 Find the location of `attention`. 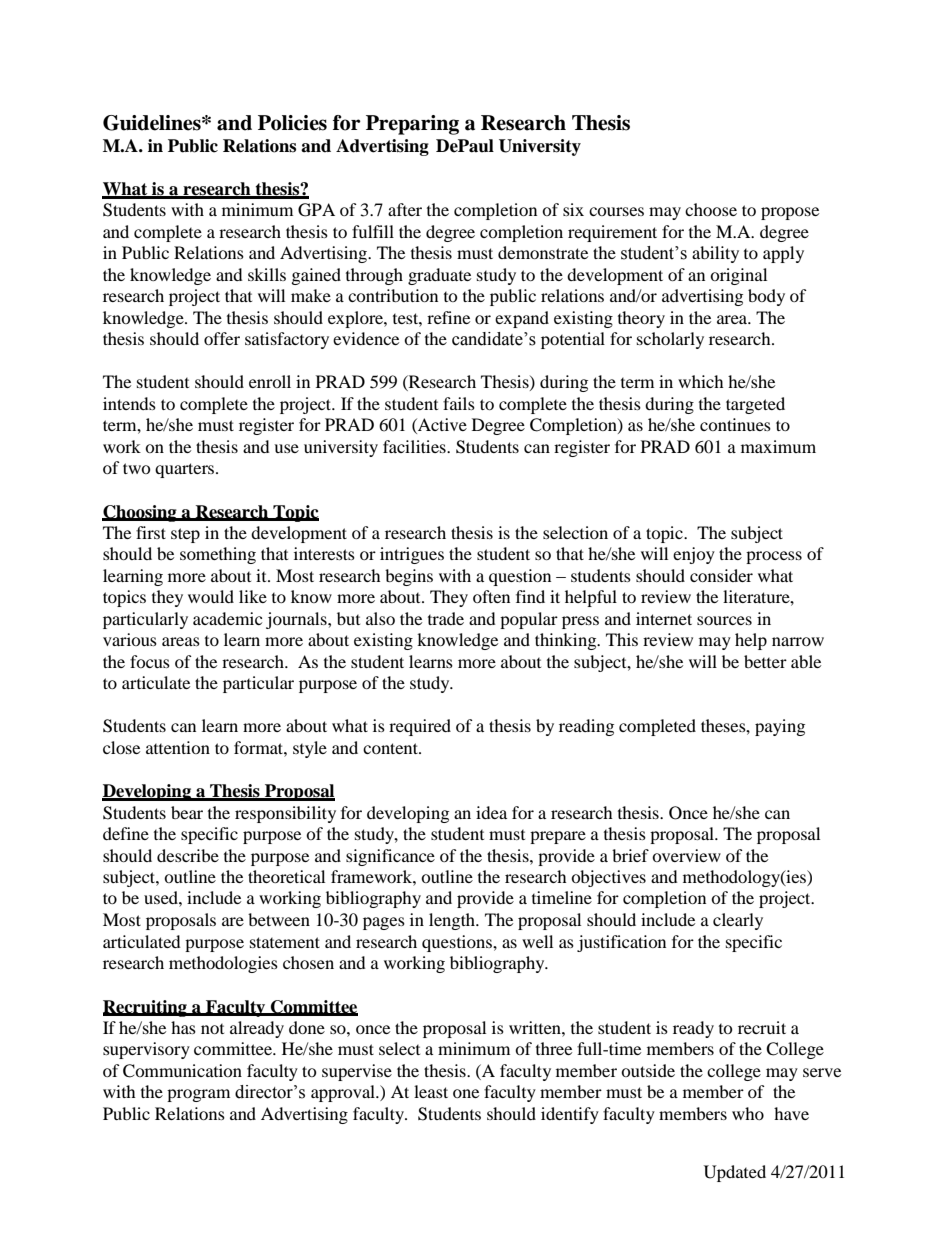

attention is located at coordinates (178, 747).
